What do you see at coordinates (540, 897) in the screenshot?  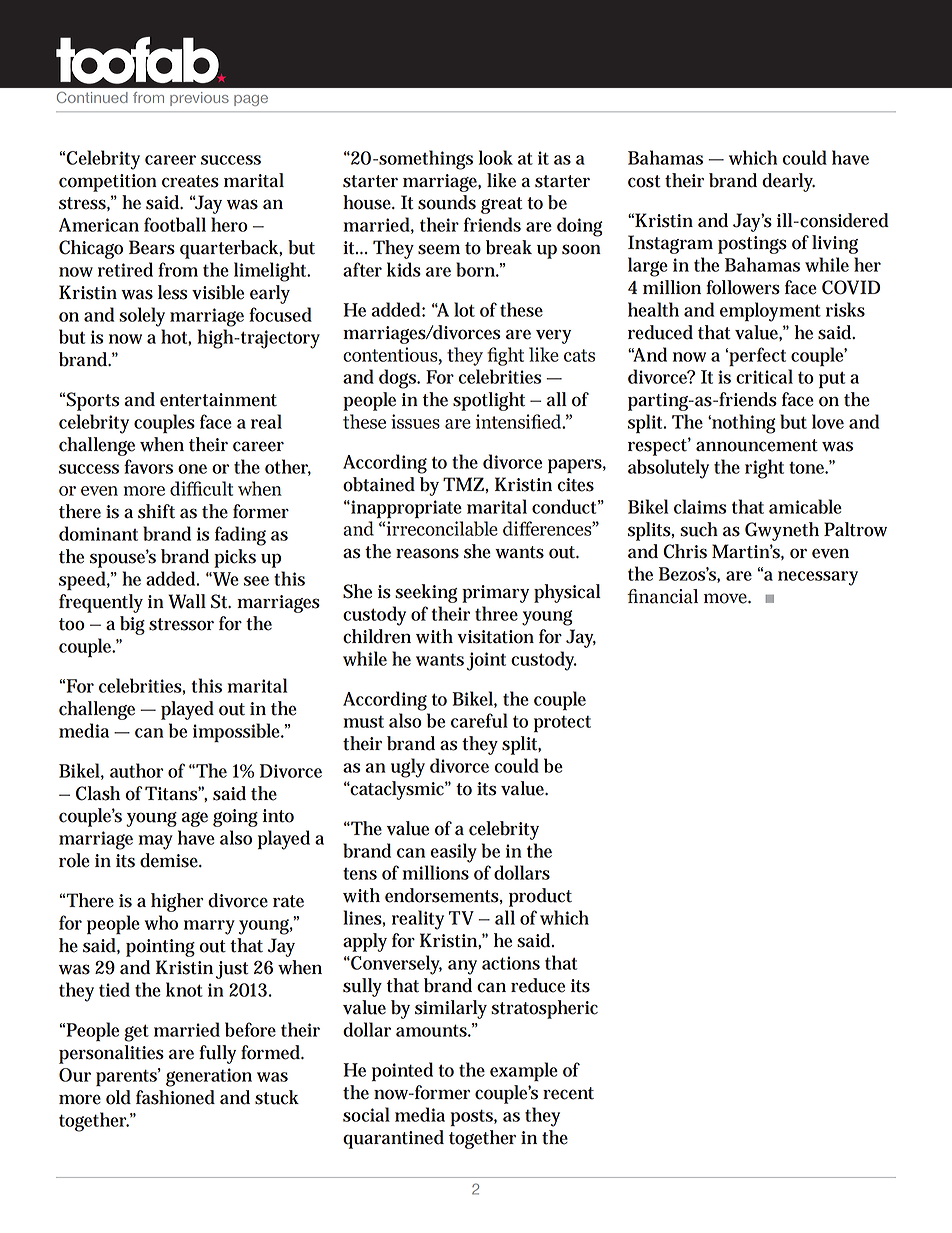 I see `product` at bounding box center [540, 897].
